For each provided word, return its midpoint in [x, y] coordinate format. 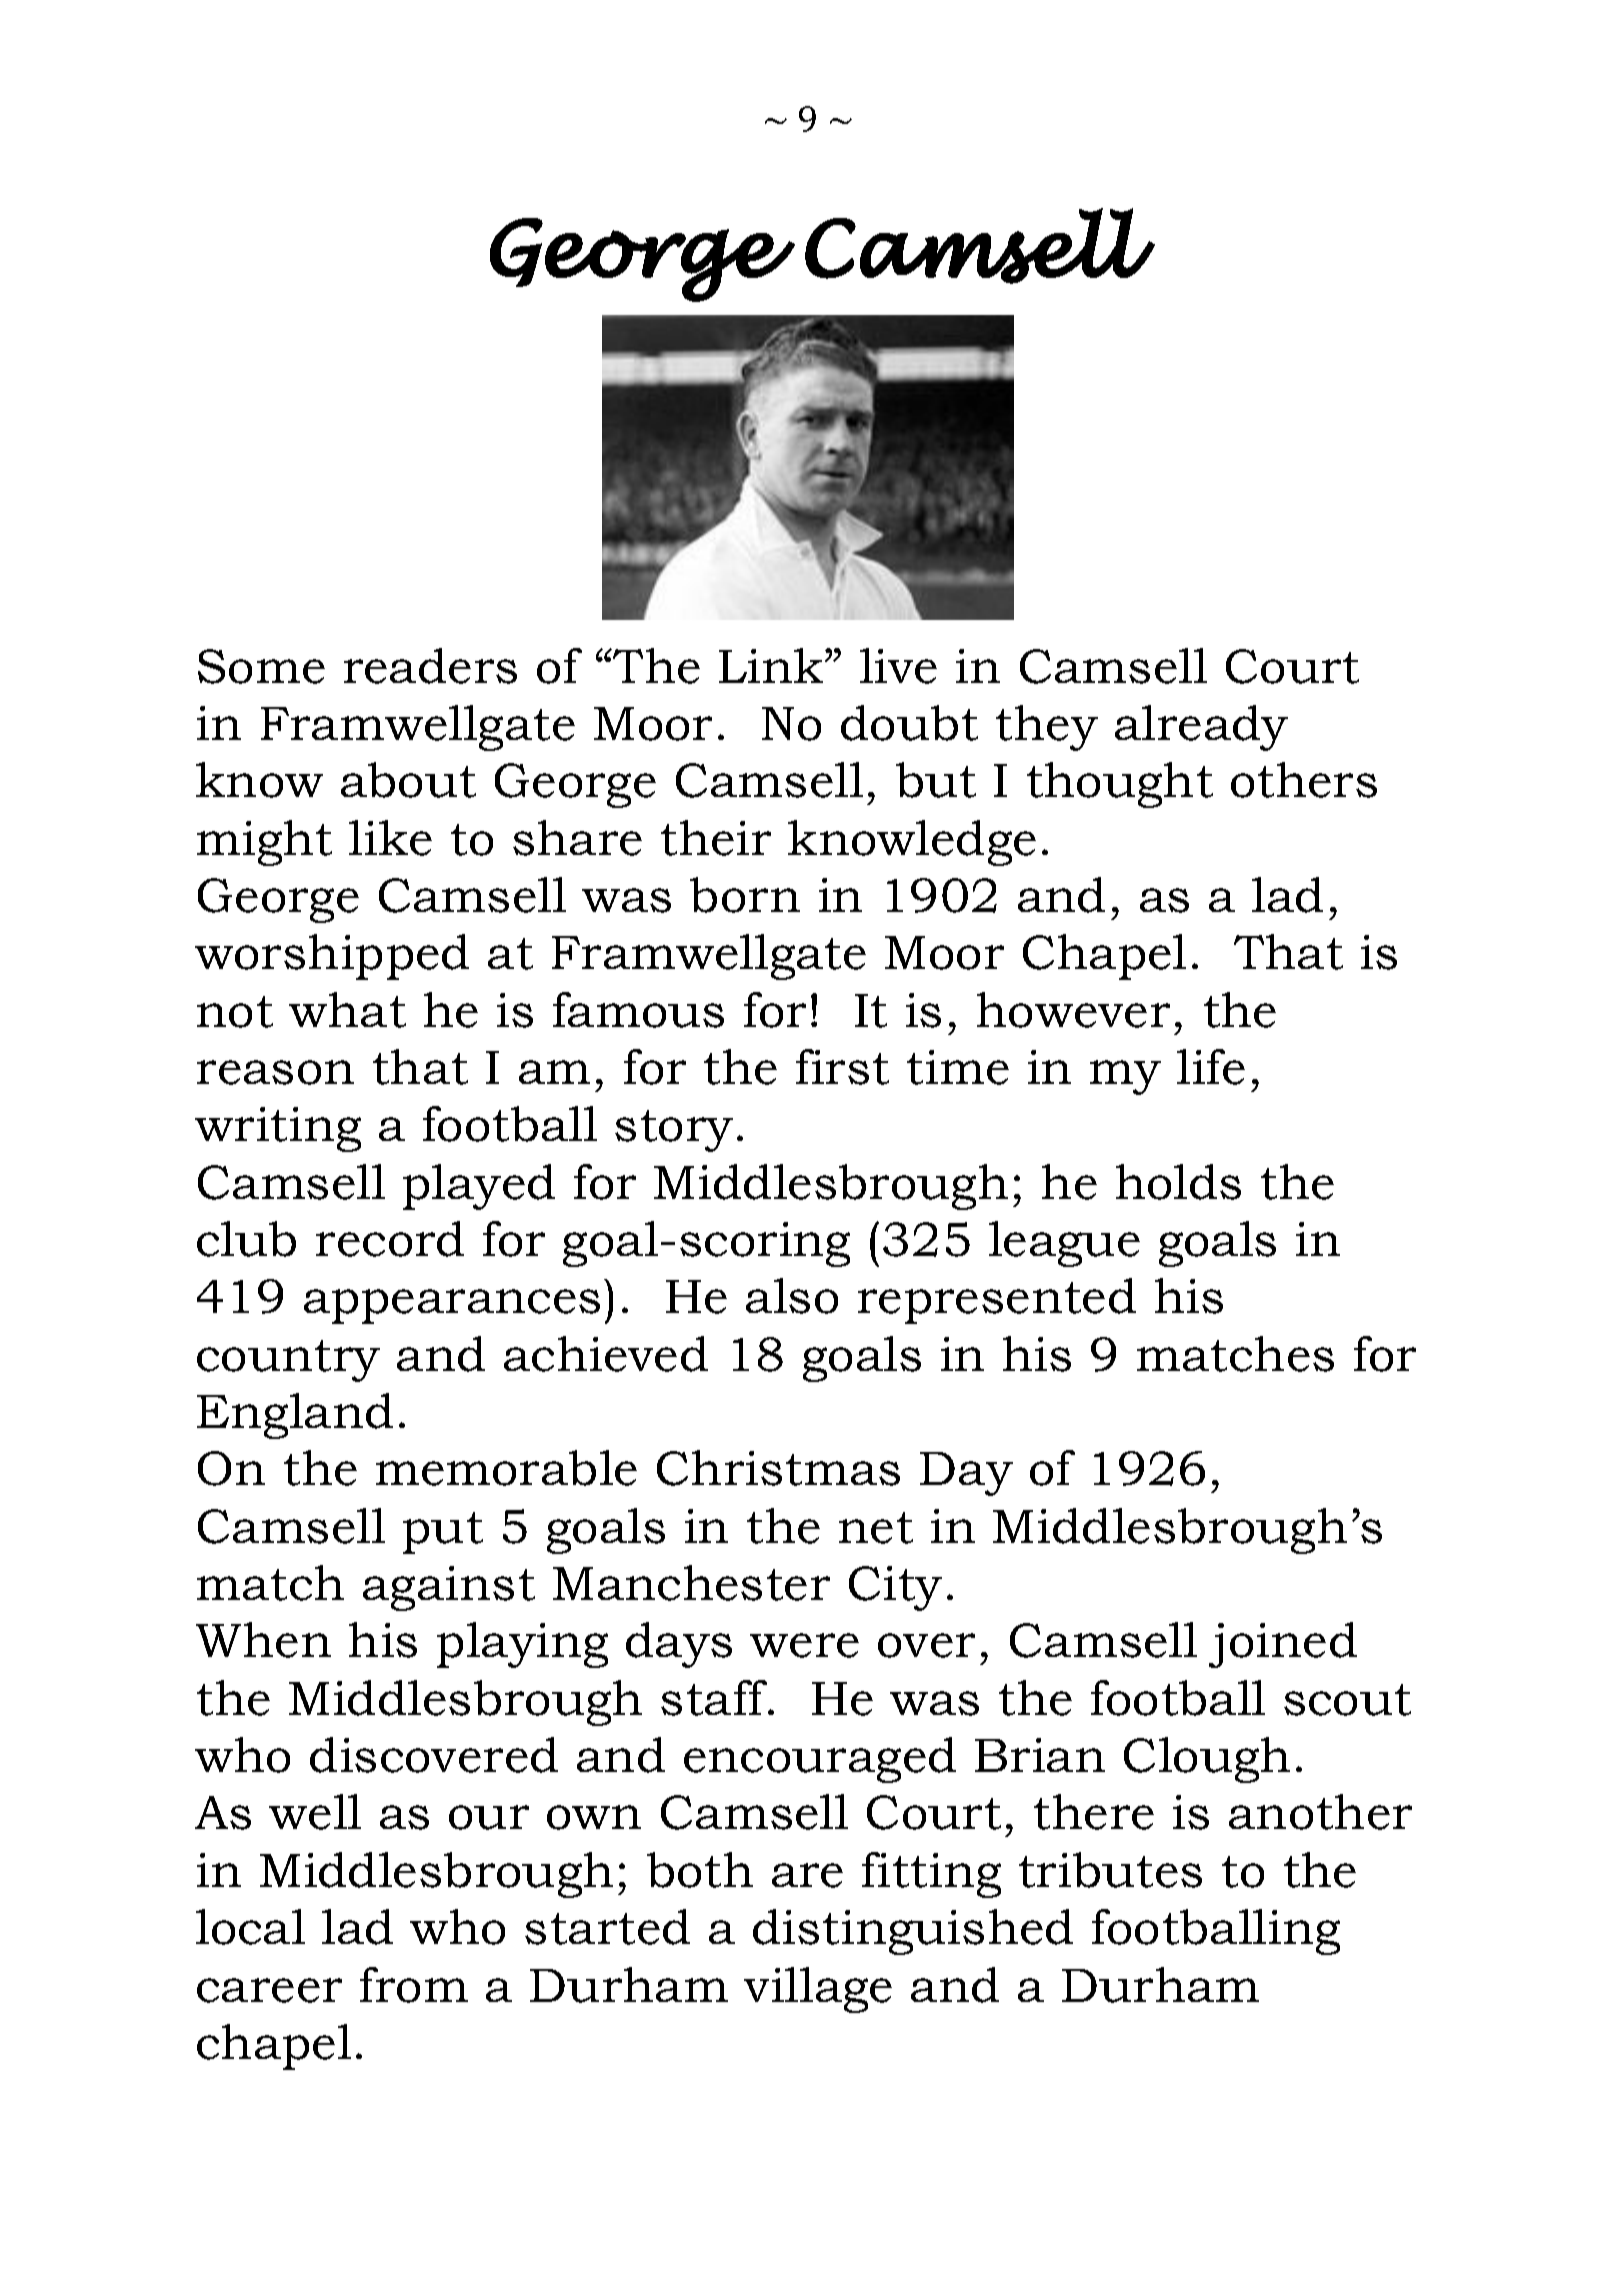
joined [1283, 1645]
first [842, 1067]
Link [772, 665]
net [876, 1528]
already [1201, 728]
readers [430, 666]
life [1211, 1067]
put [443, 1533]
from [414, 1985]
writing [278, 1129]
